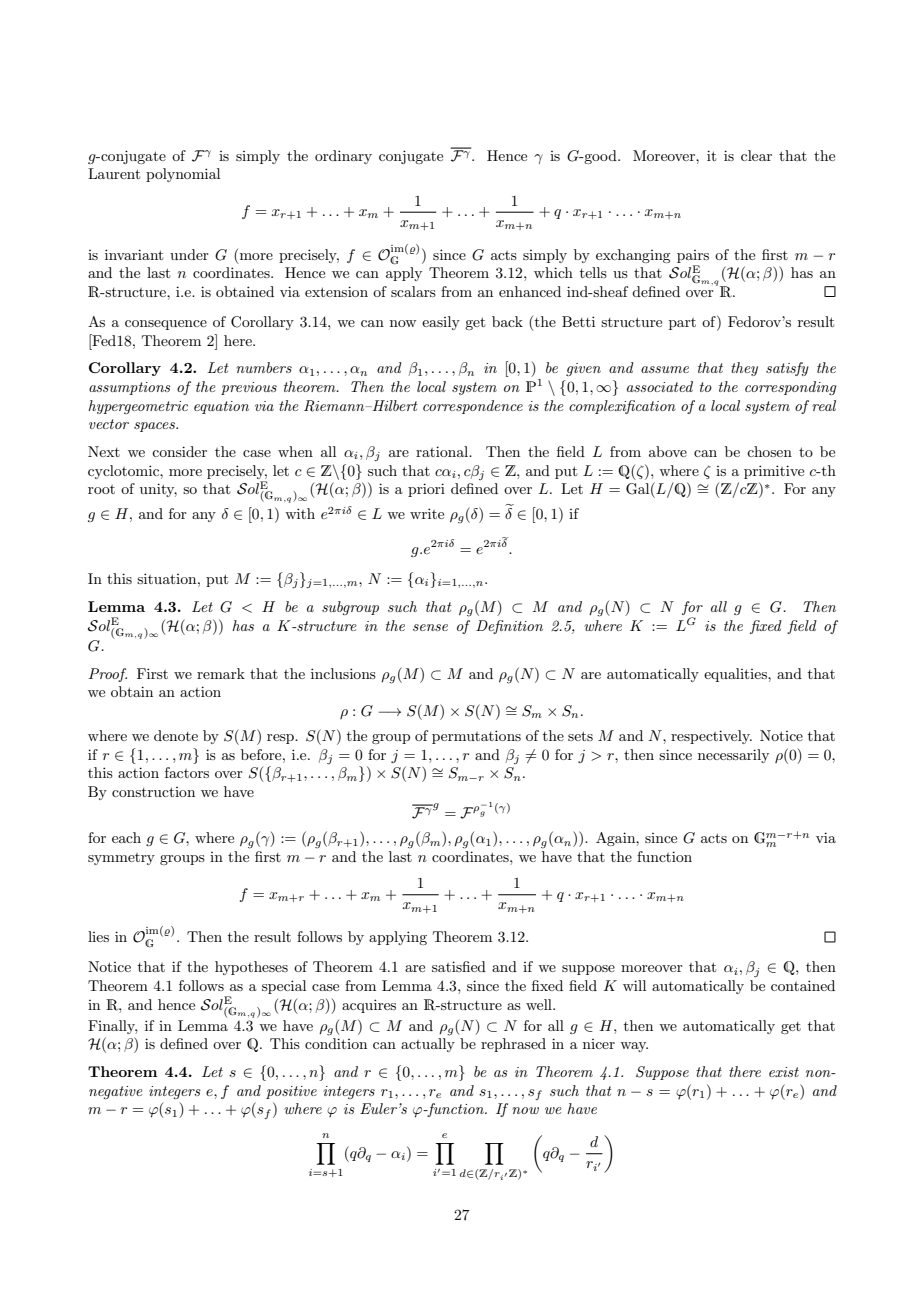  I want to click on clear, so click(756, 155).
